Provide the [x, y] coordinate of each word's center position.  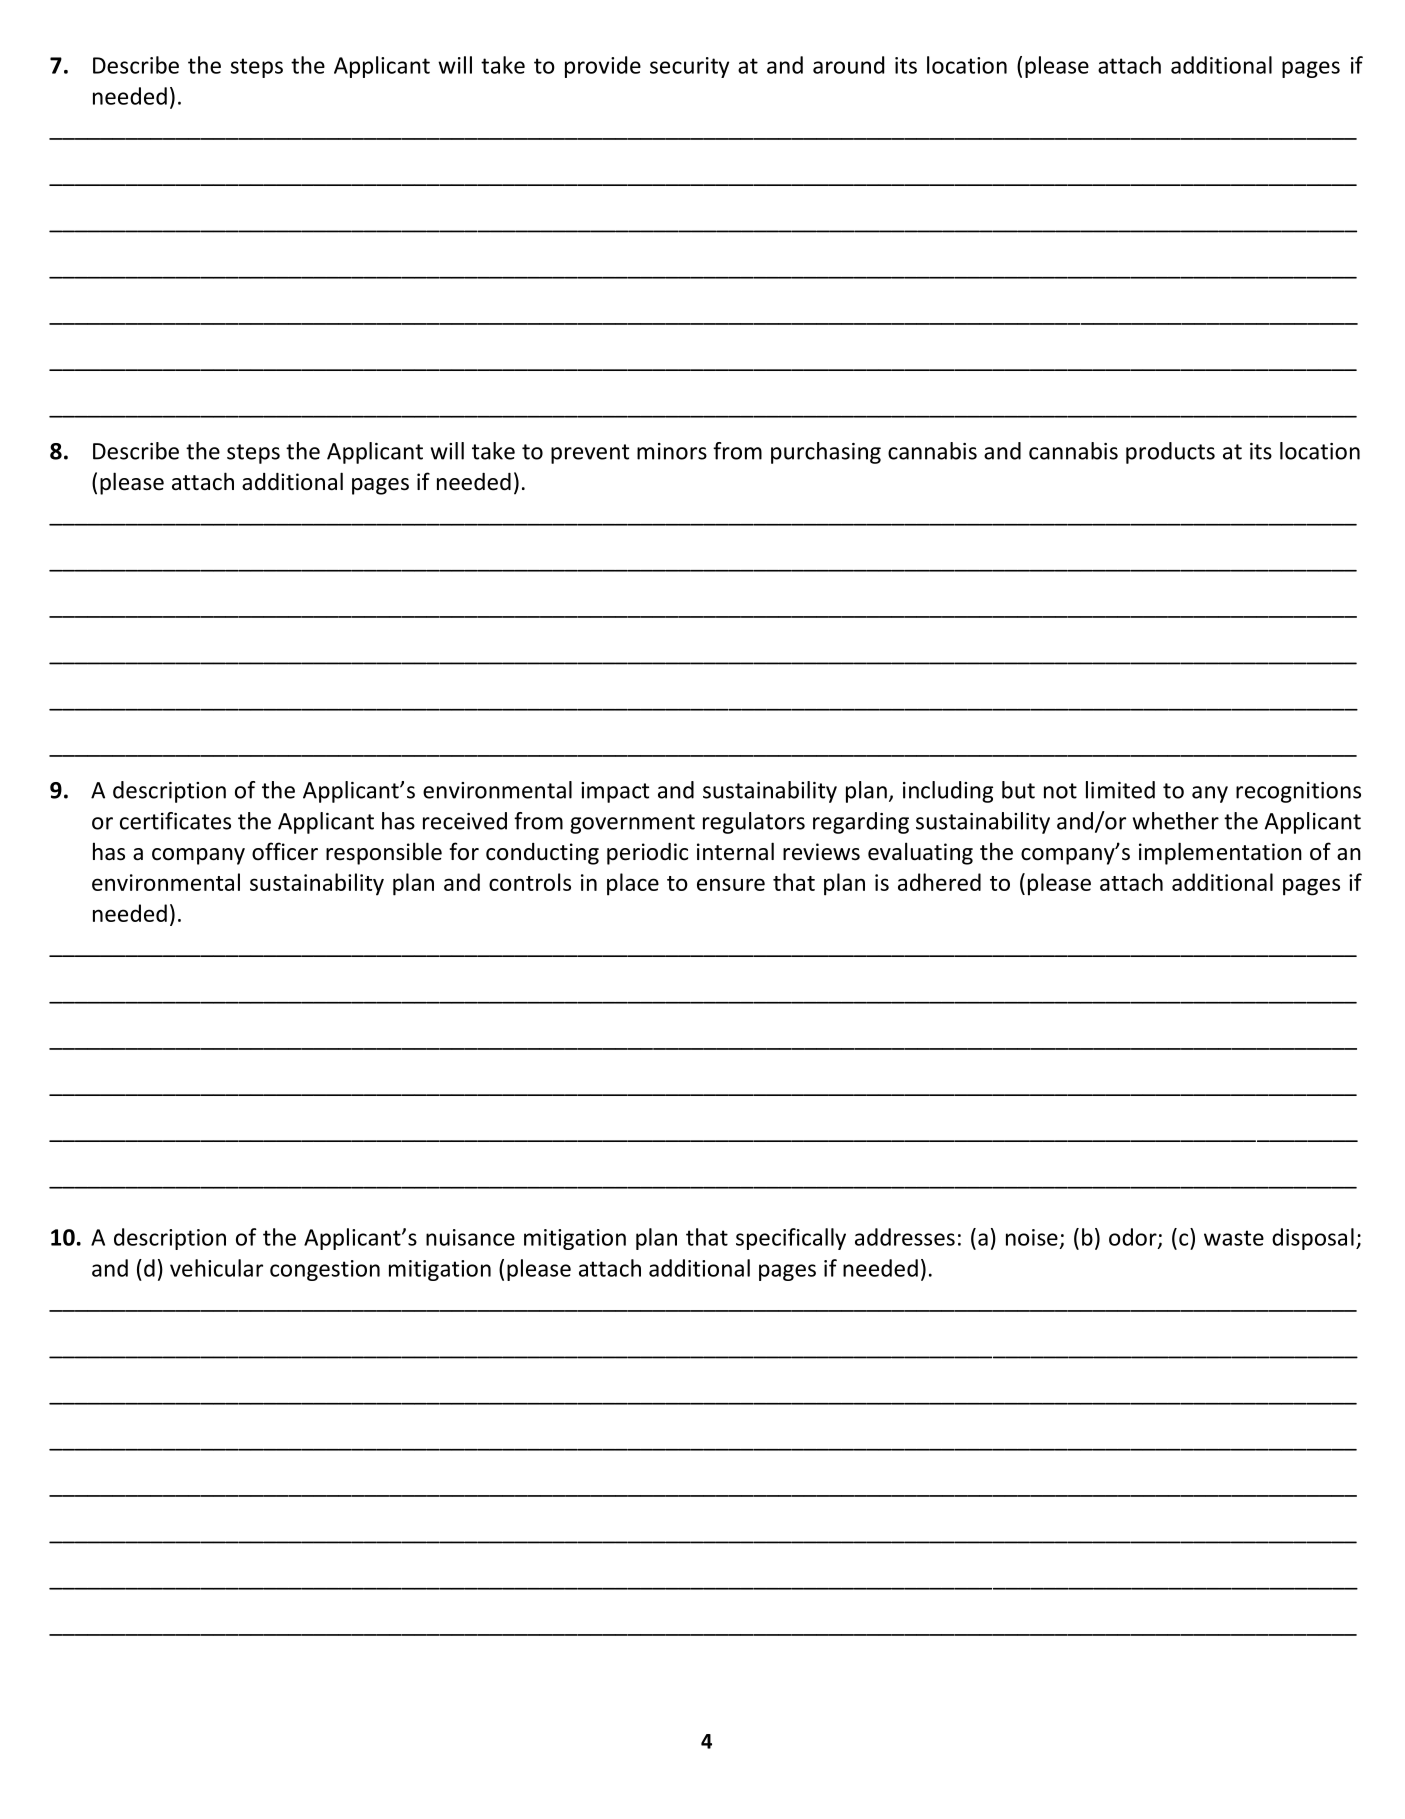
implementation [1220, 853]
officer [285, 851]
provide [603, 67]
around [848, 65]
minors [672, 451]
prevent [590, 454]
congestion [325, 1270]
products [1170, 453]
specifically [791, 1239]
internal [735, 851]
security [689, 67]
